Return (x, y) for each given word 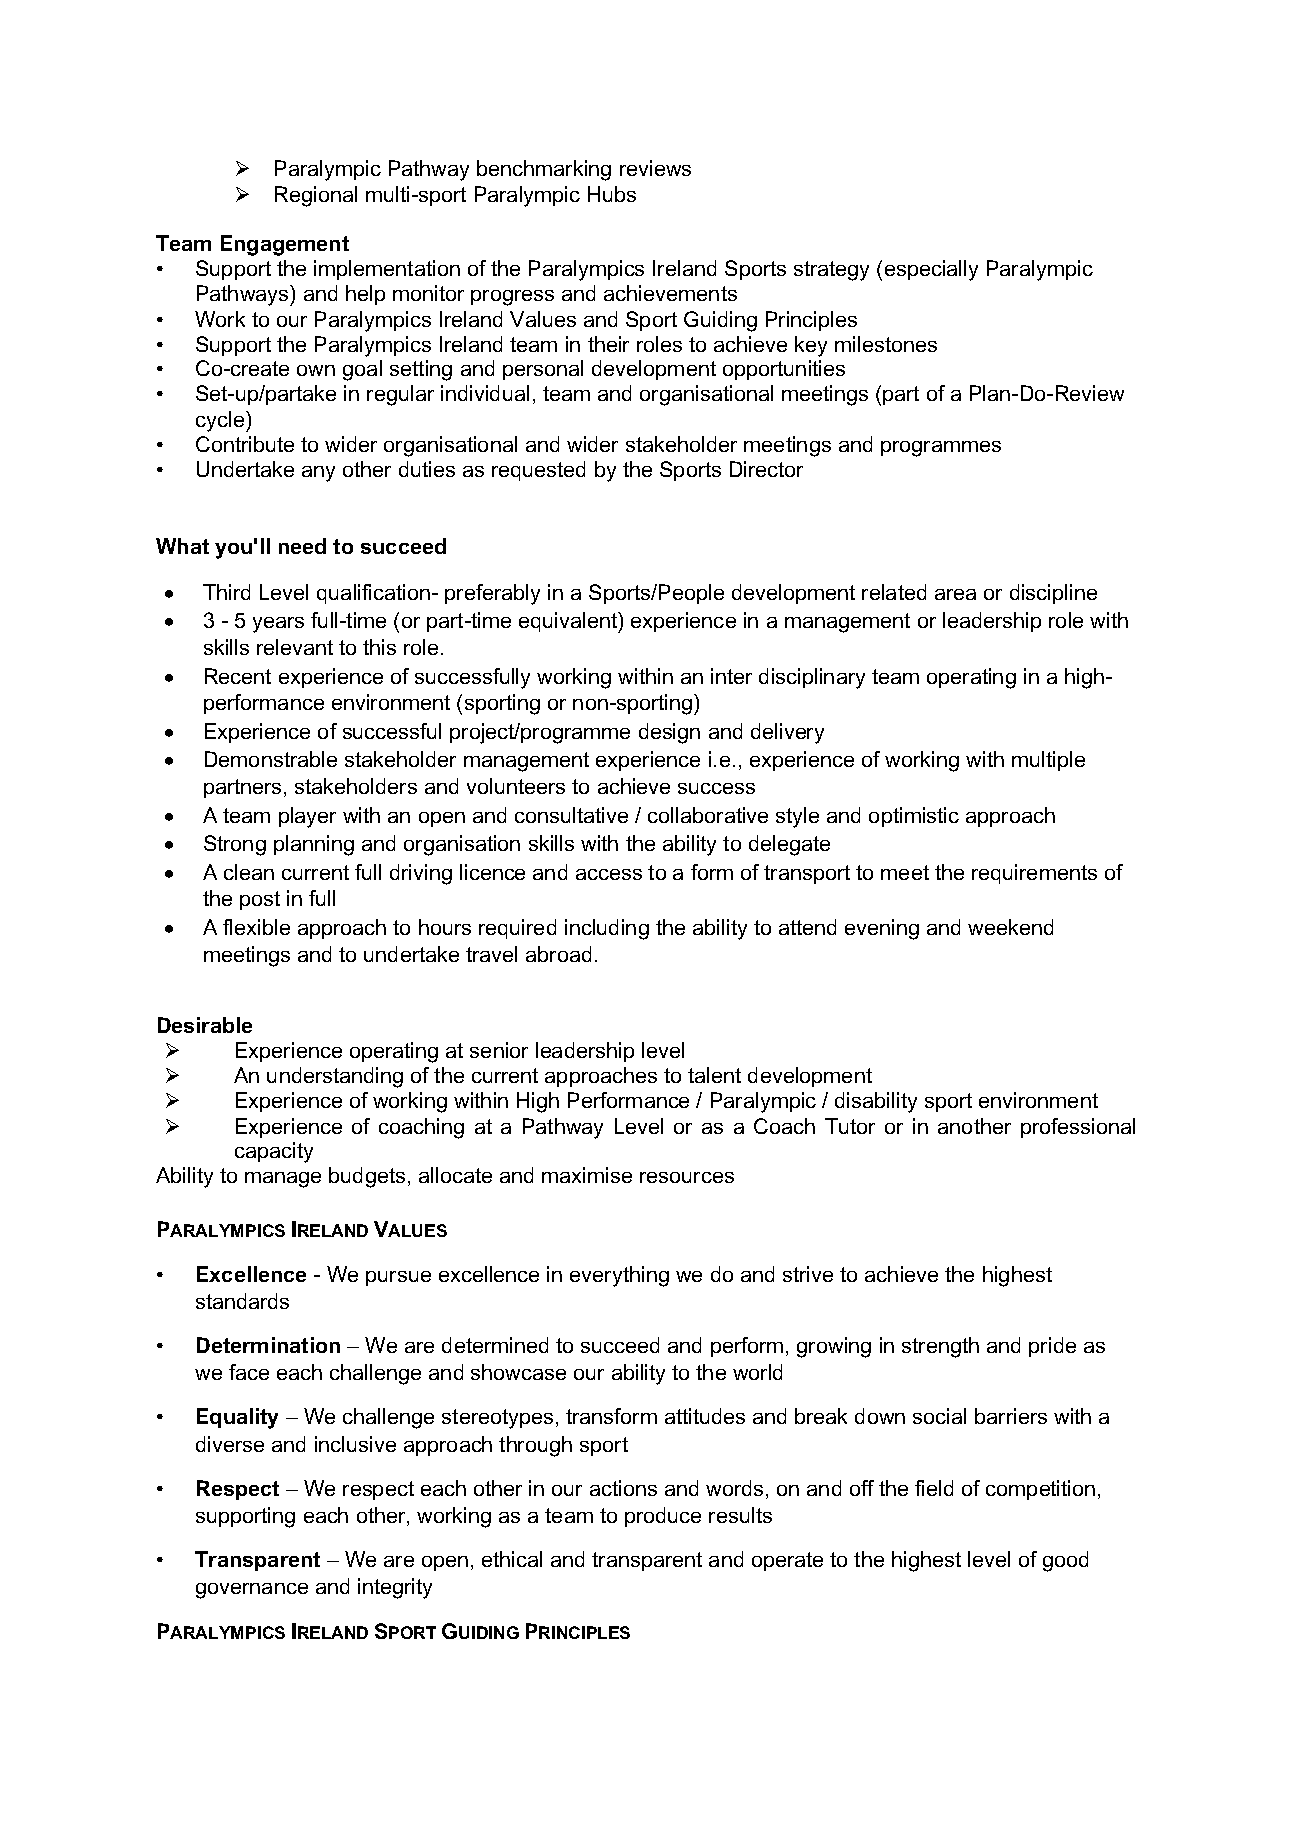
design (669, 733)
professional (1078, 1128)
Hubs (612, 194)
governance (252, 1591)
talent (714, 1075)
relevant (295, 647)
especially (931, 270)
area (955, 594)
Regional (316, 196)
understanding (335, 1077)
